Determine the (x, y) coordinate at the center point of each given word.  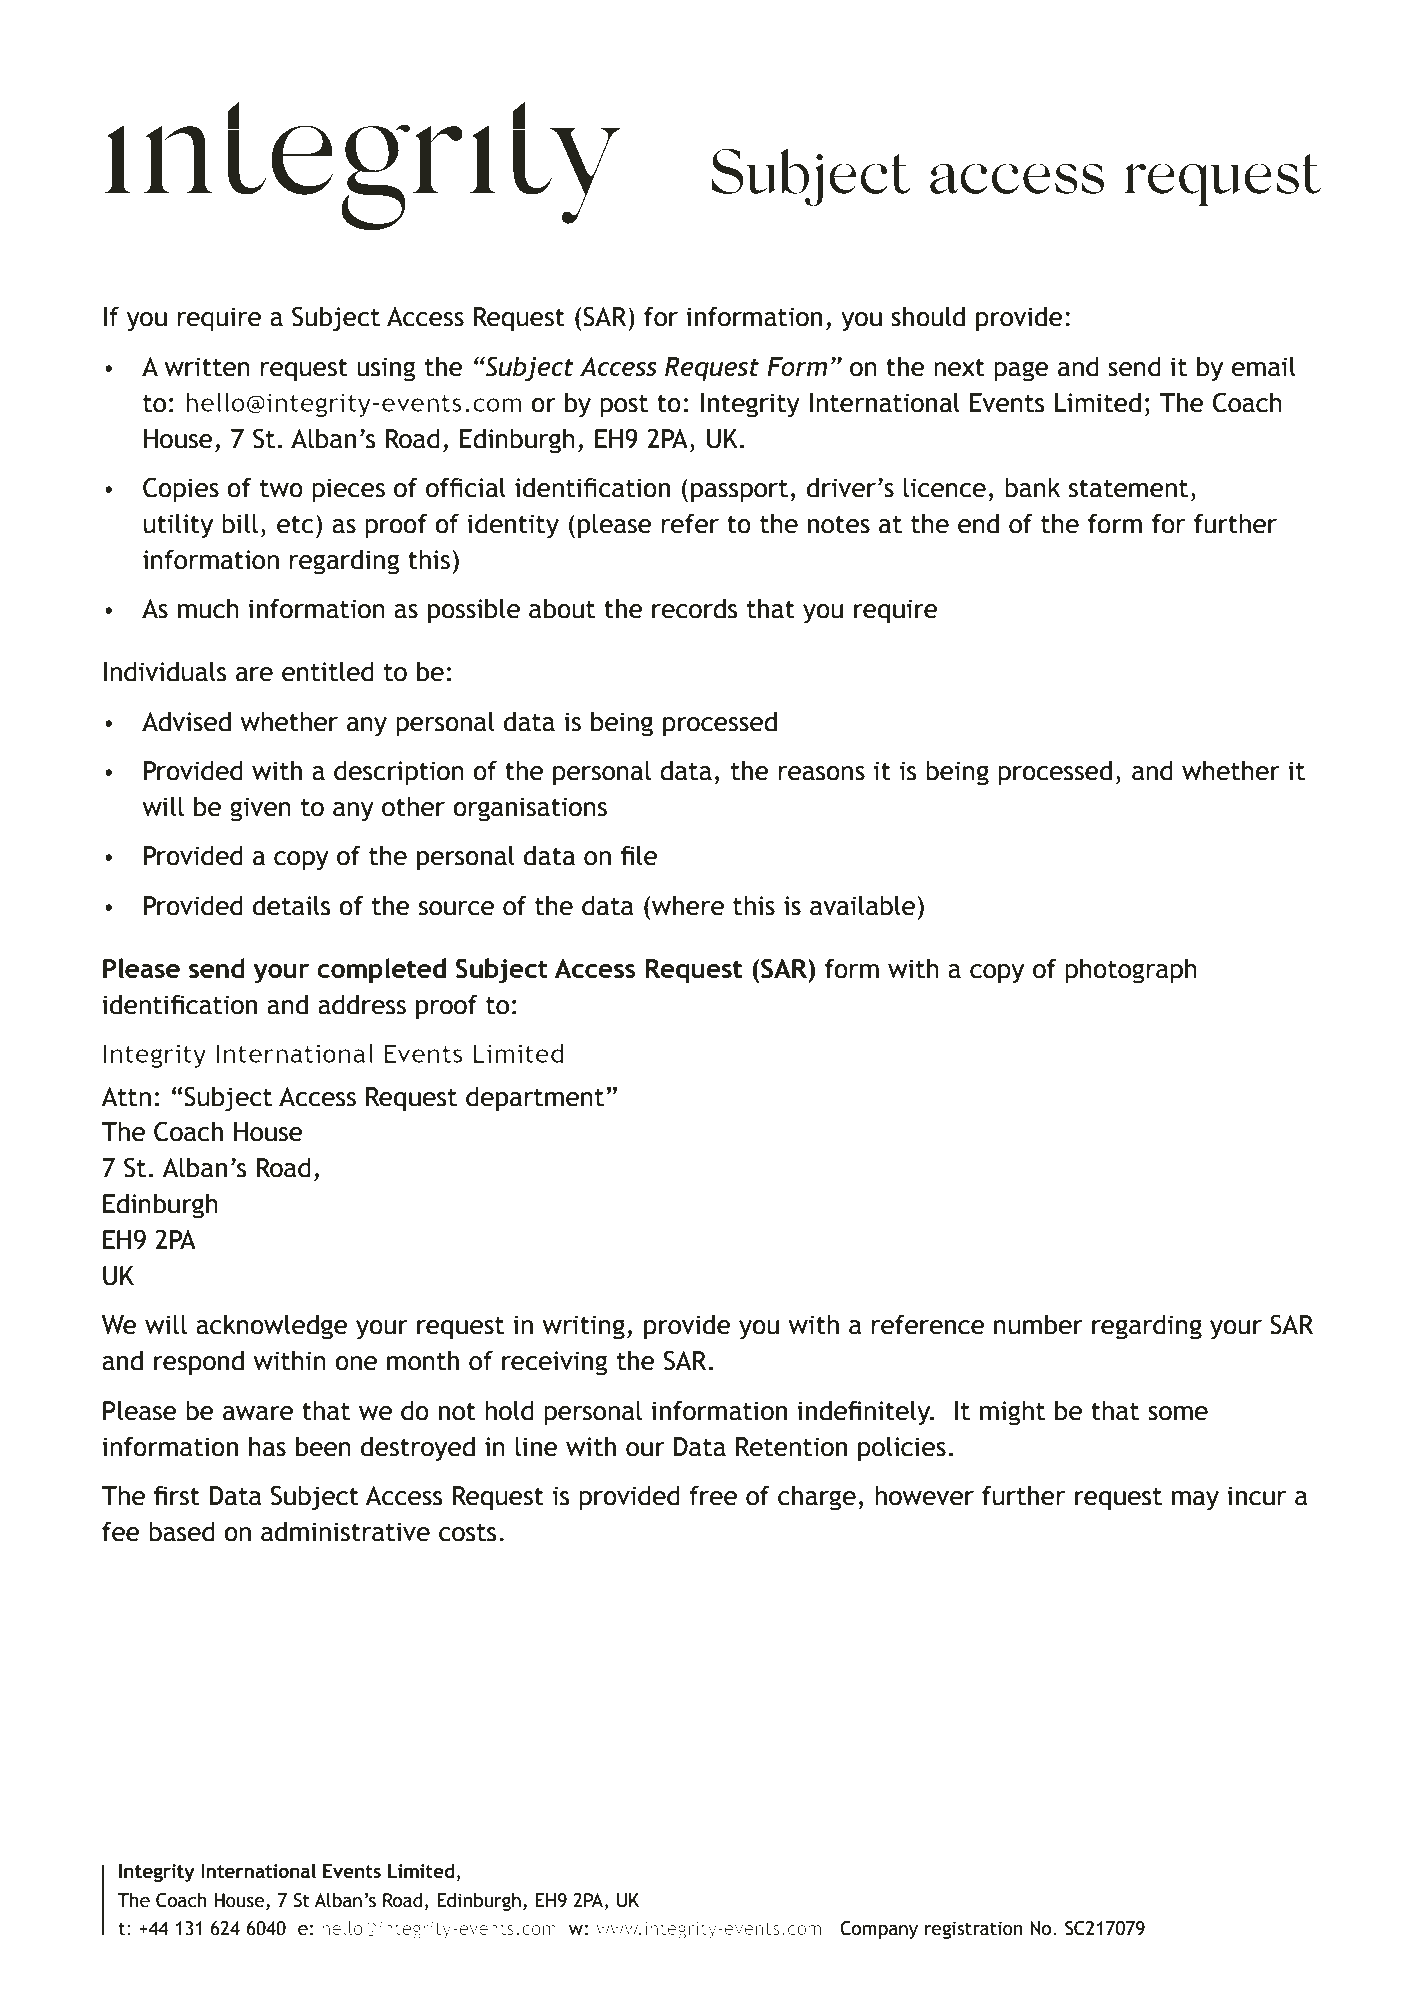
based (182, 1531)
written (207, 367)
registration (974, 1930)
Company (879, 1930)
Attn (126, 1097)
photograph (1131, 971)
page (1021, 371)
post (624, 406)
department (535, 1099)
